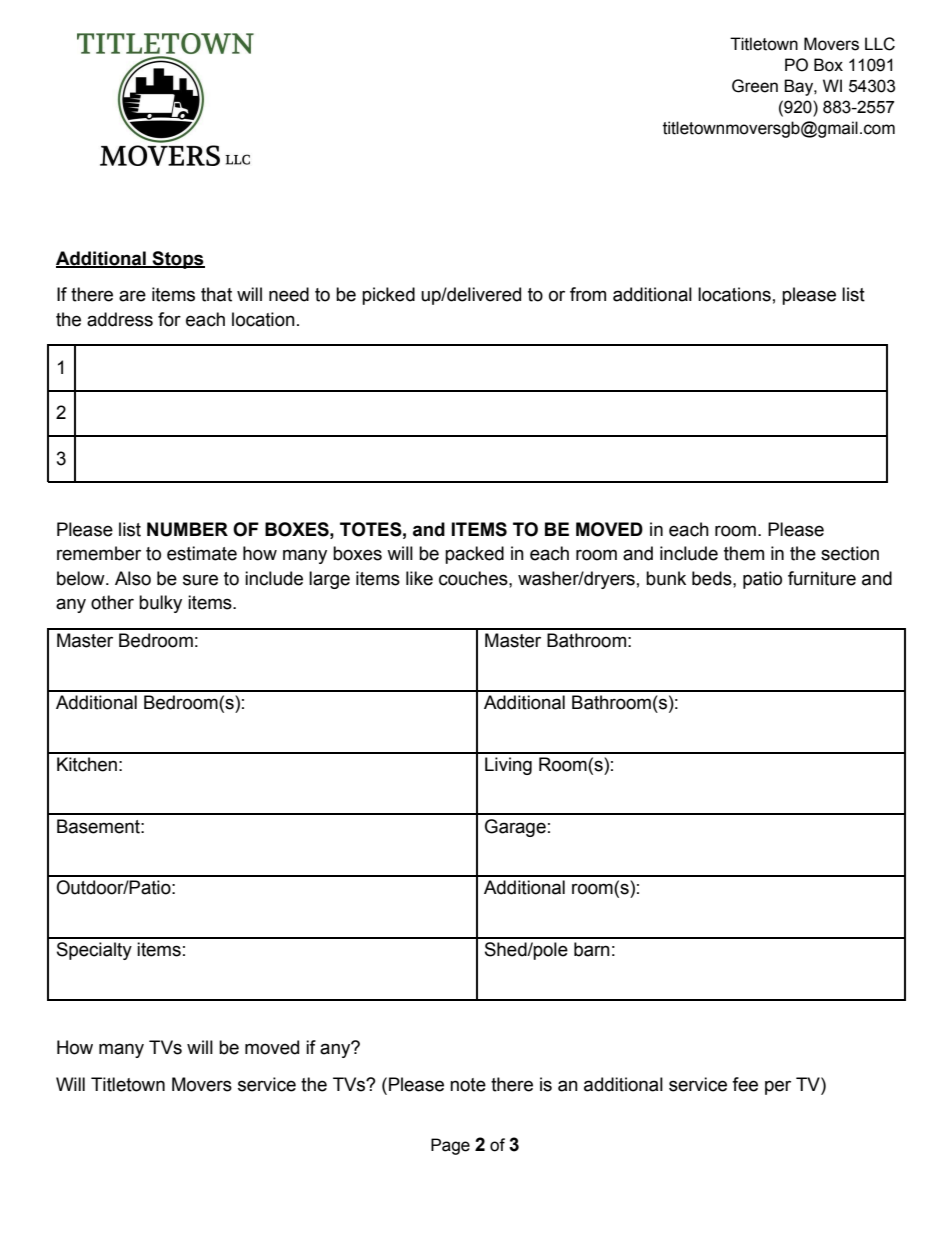  What do you see at coordinates (474, 555) in the screenshot?
I see `packed` at bounding box center [474, 555].
